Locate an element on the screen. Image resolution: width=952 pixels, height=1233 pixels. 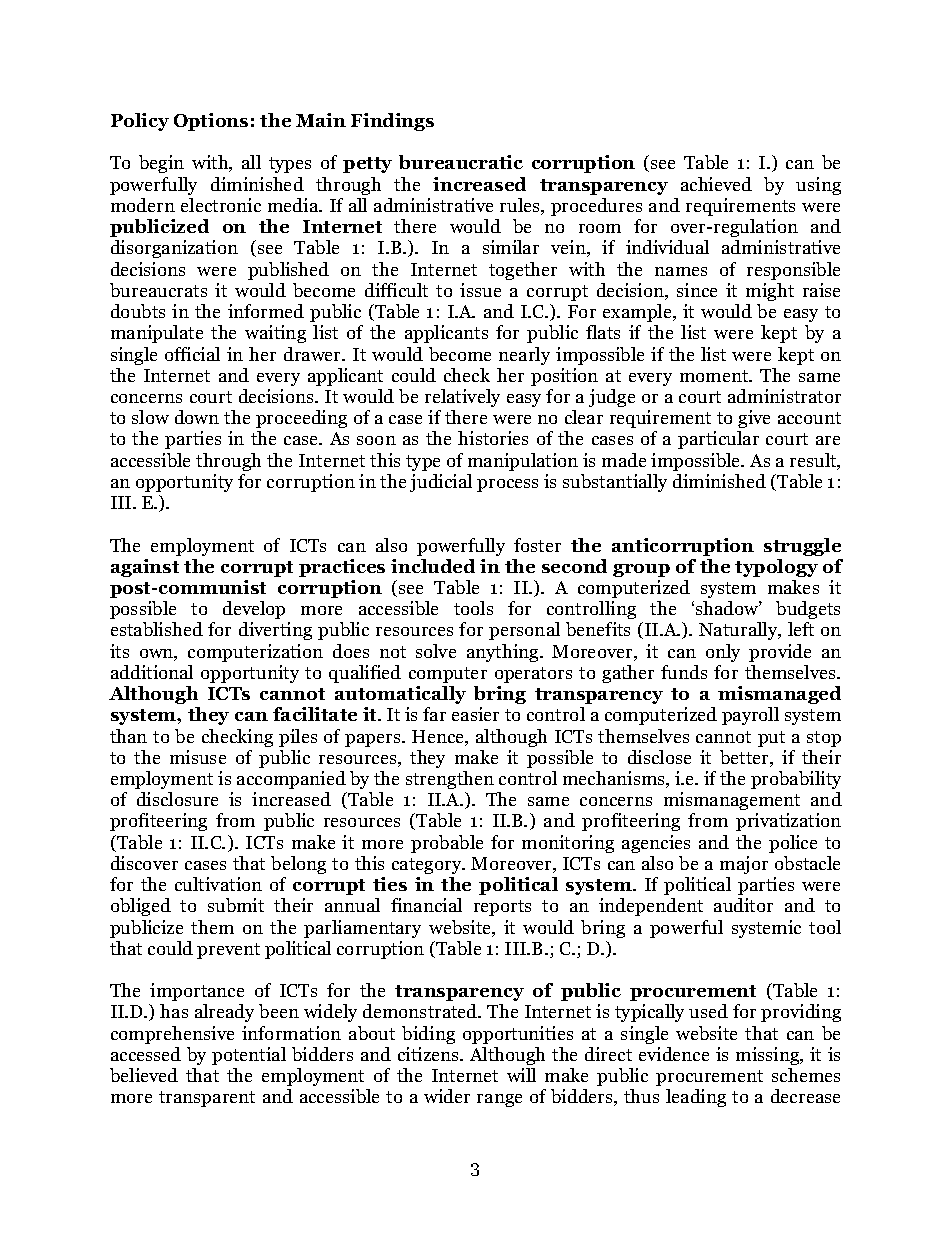
bureaucratic is located at coordinates (461, 162).
